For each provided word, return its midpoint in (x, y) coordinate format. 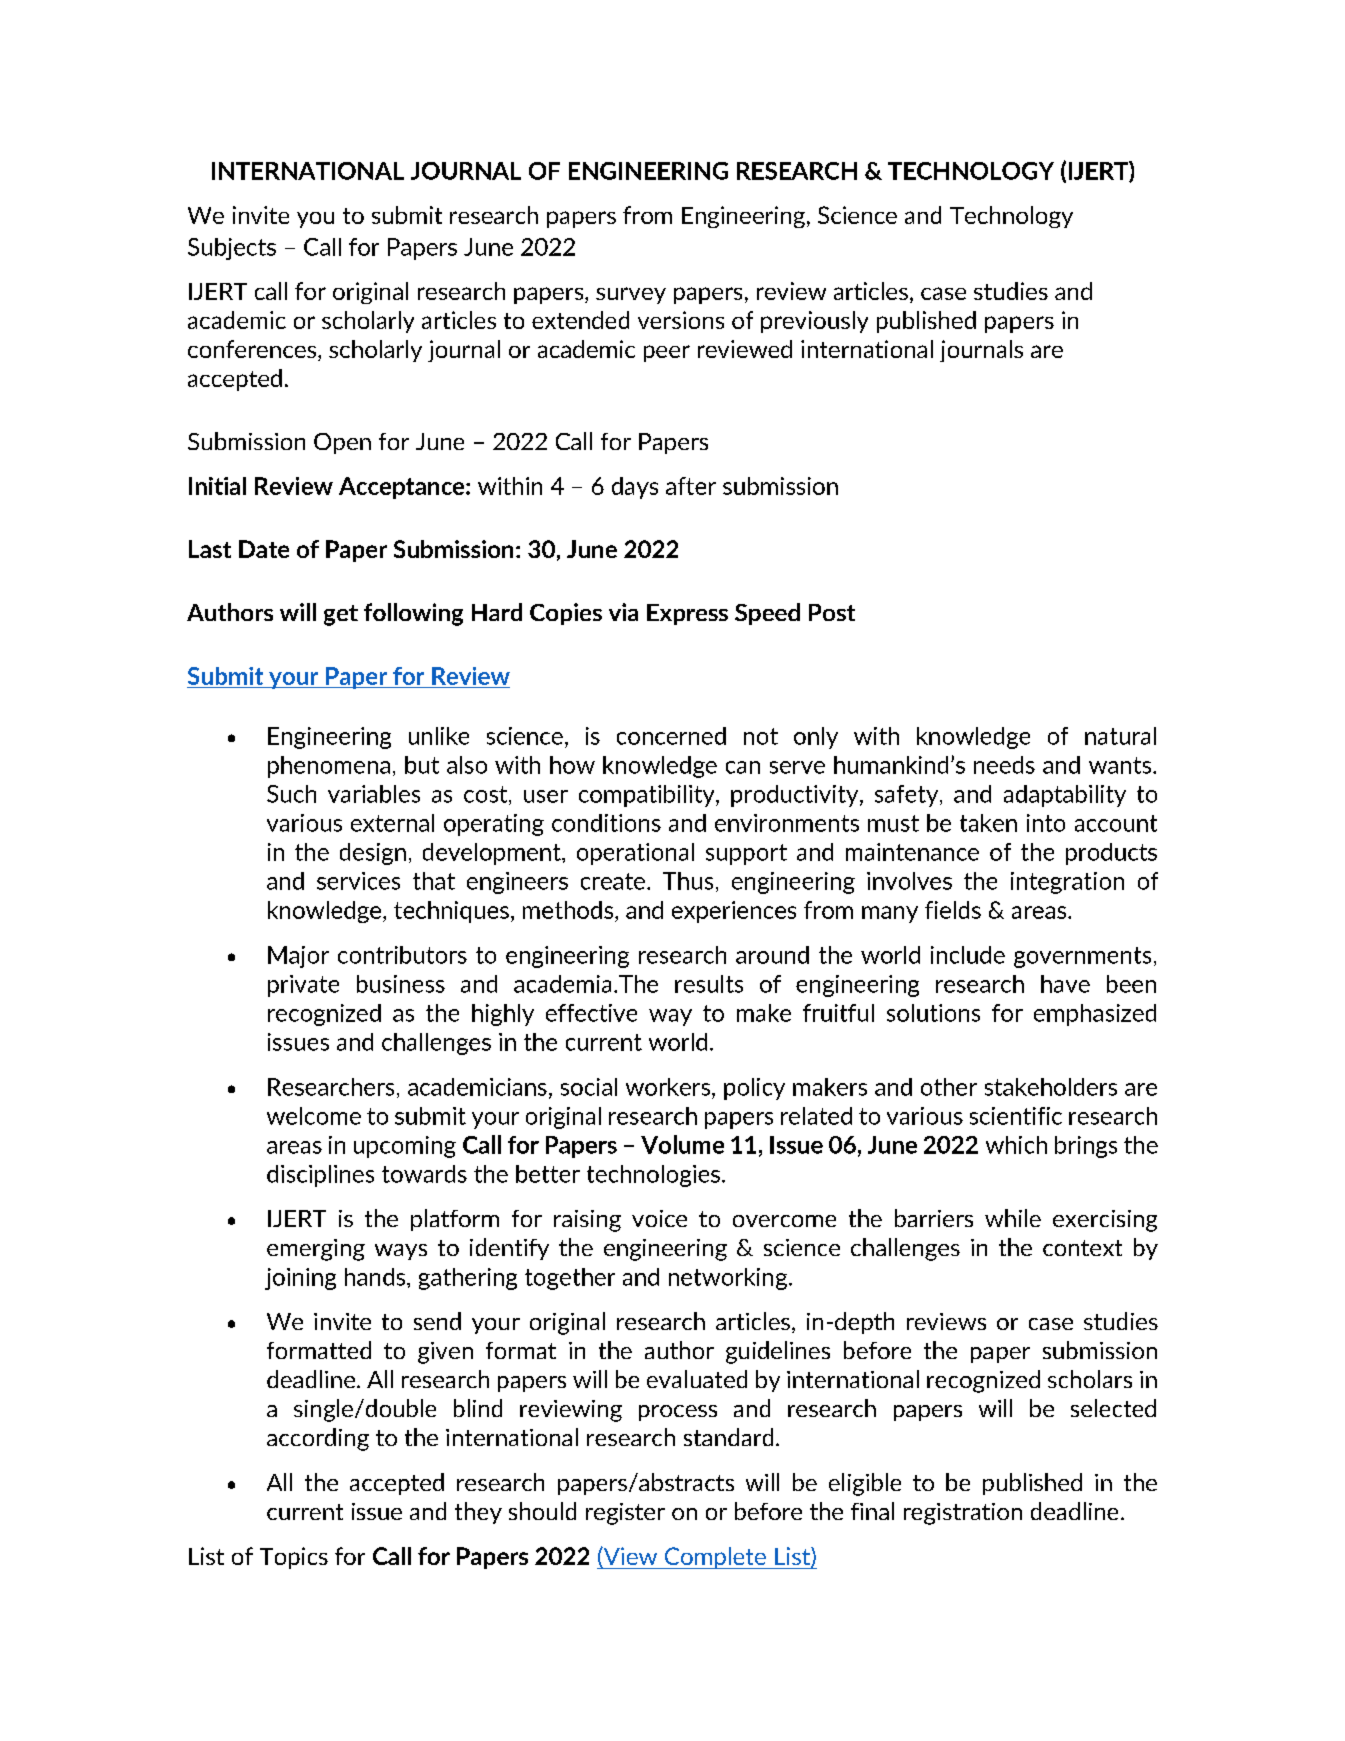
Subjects (232, 249)
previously (814, 322)
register (625, 1514)
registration (963, 1514)
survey (631, 295)
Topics (294, 1558)
